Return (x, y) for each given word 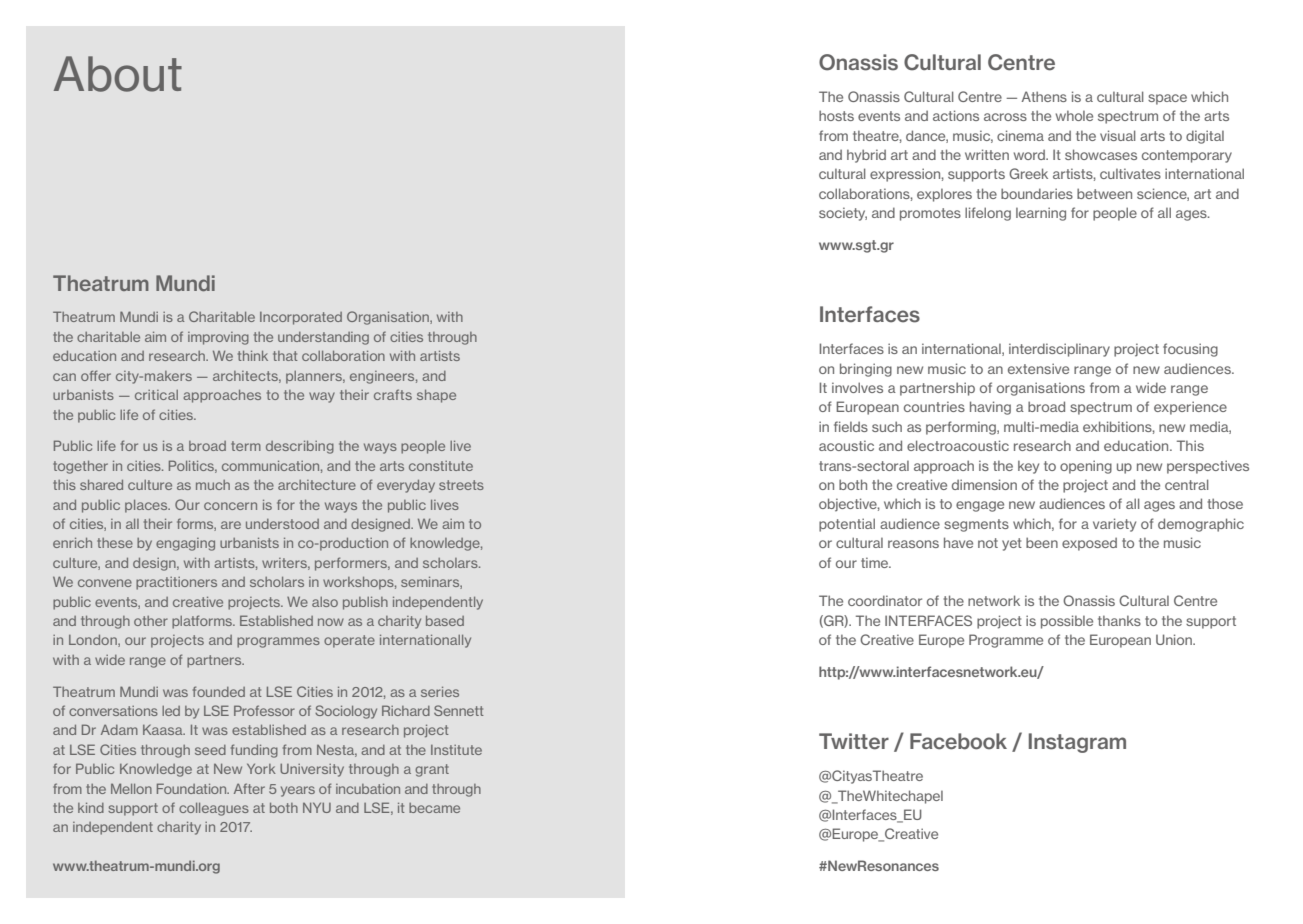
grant (432, 770)
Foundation (193, 788)
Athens (1044, 96)
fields (851, 426)
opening (1086, 467)
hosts (836, 115)
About (118, 74)
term (246, 446)
